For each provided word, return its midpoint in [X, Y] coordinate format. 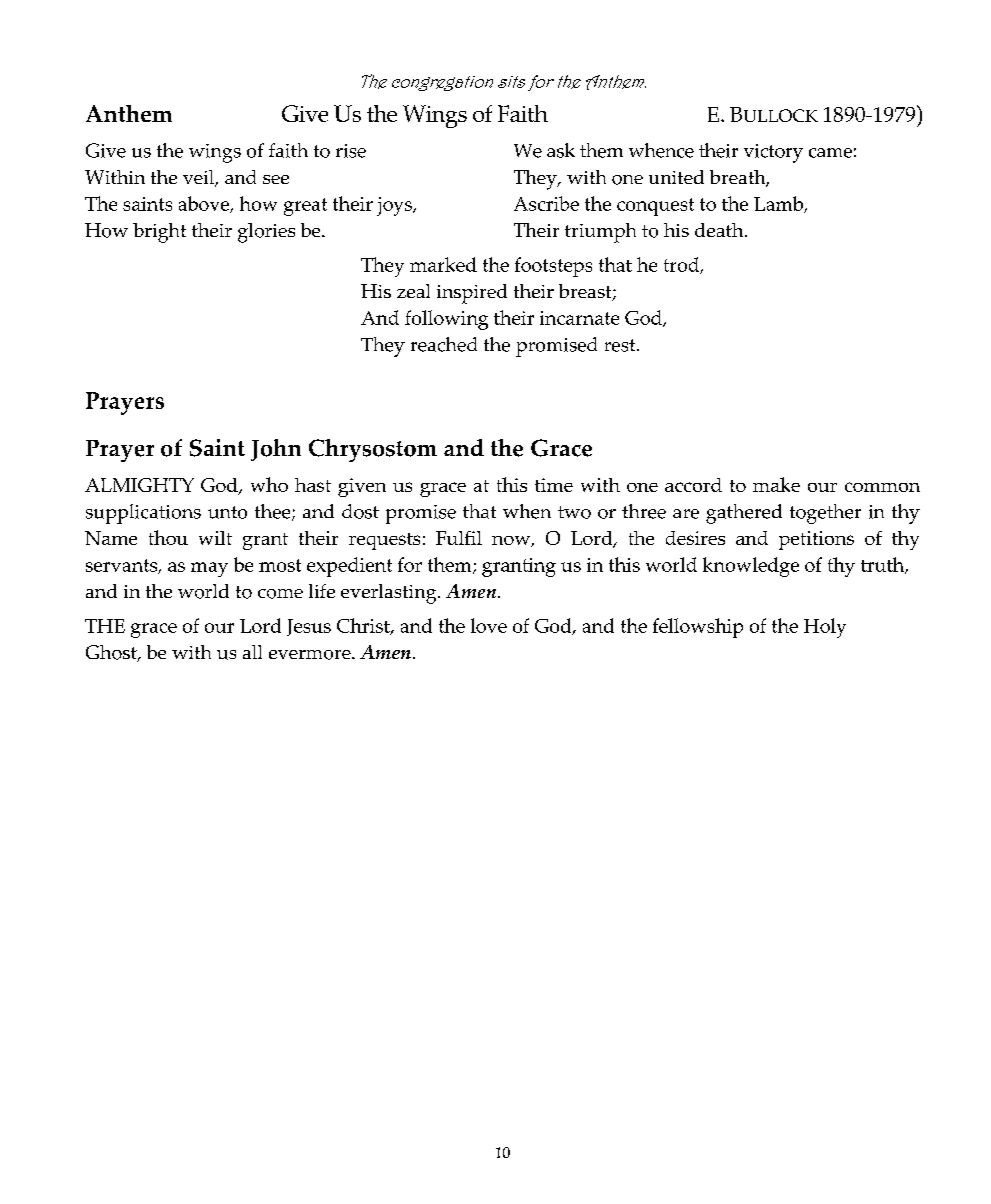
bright [159, 233]
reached [444, 344]
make [776, 484]
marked [443, 264]
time [554, 485]
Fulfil [459, 538]
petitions [816, 540]
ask [561, 150]
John [276, 450]
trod [683, 265]
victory [773, 153]
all [252, 652]
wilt [215, 538]
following [446, 320]
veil [200, 178]
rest [621, 345]
